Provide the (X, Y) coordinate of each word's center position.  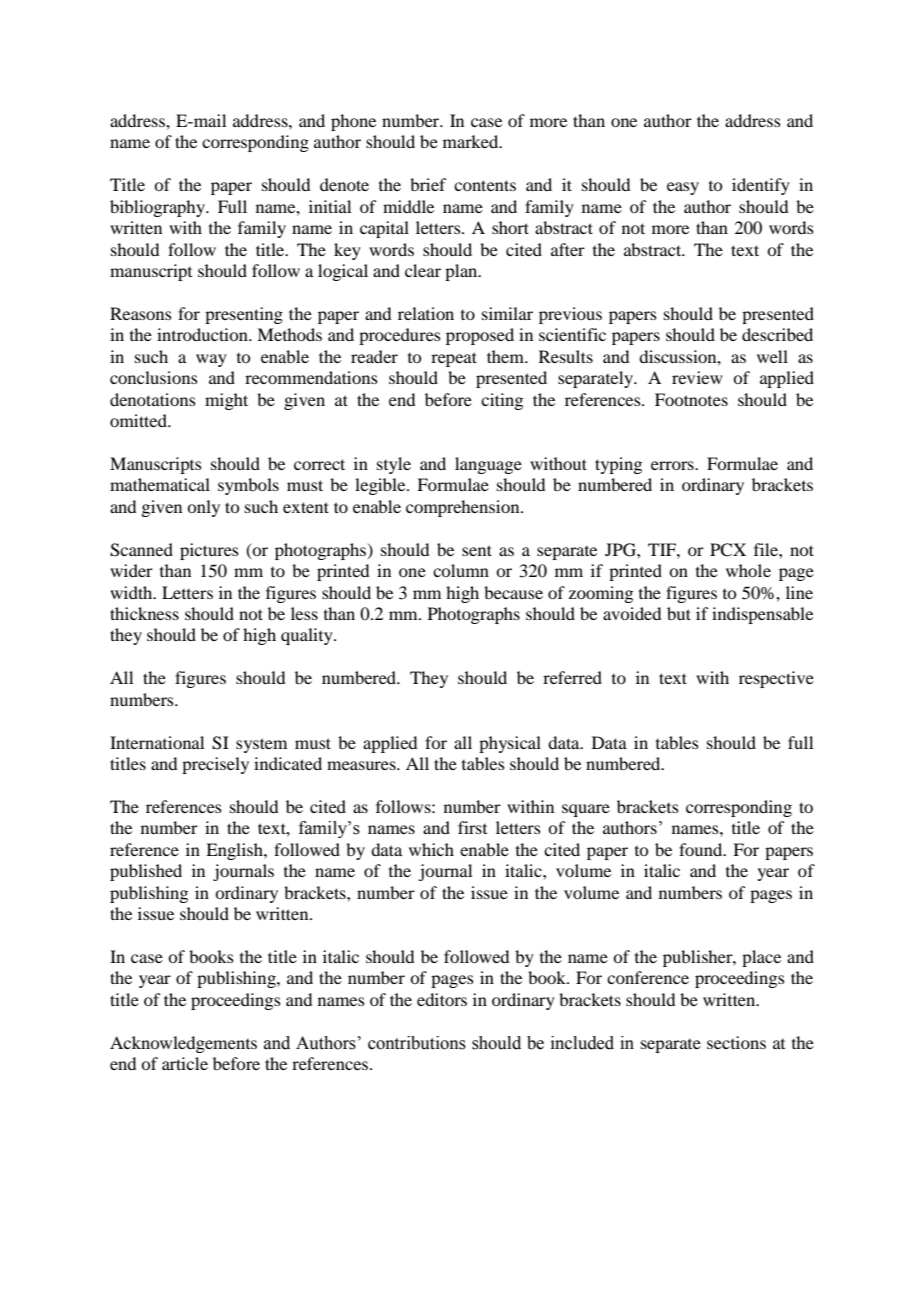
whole (748, 570)
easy (683, 188)
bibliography (158, 208)
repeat (454, 359)
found (702, 849)
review (697, 377)
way (211, 360)
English (235, 851)
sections (736, 1042)
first (472, 827)
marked (472, 141)
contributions (417, 1043)
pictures (209, 551)
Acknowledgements (183, 1044)
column (461, 570)
